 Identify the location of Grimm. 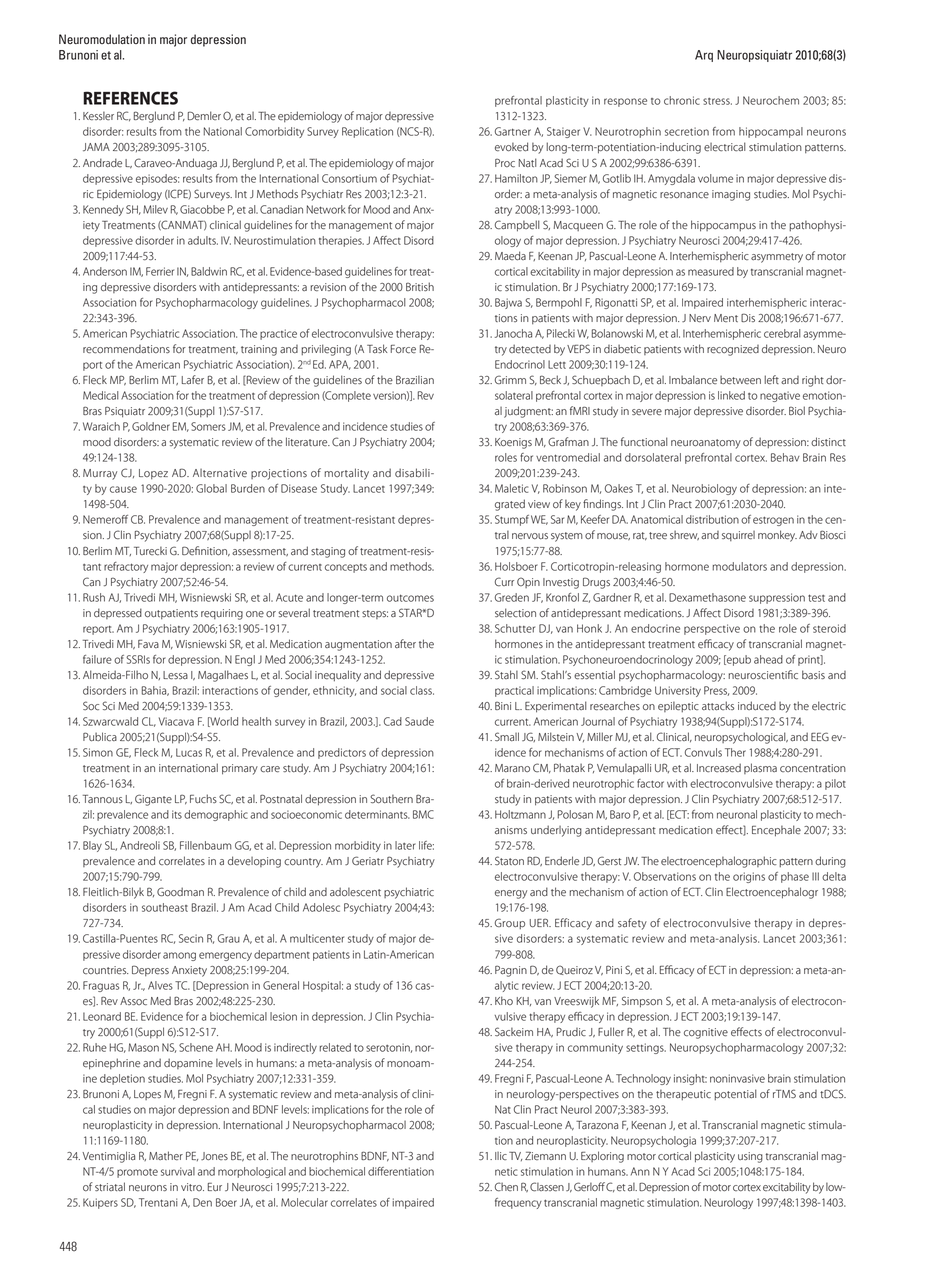
(510, 379).
